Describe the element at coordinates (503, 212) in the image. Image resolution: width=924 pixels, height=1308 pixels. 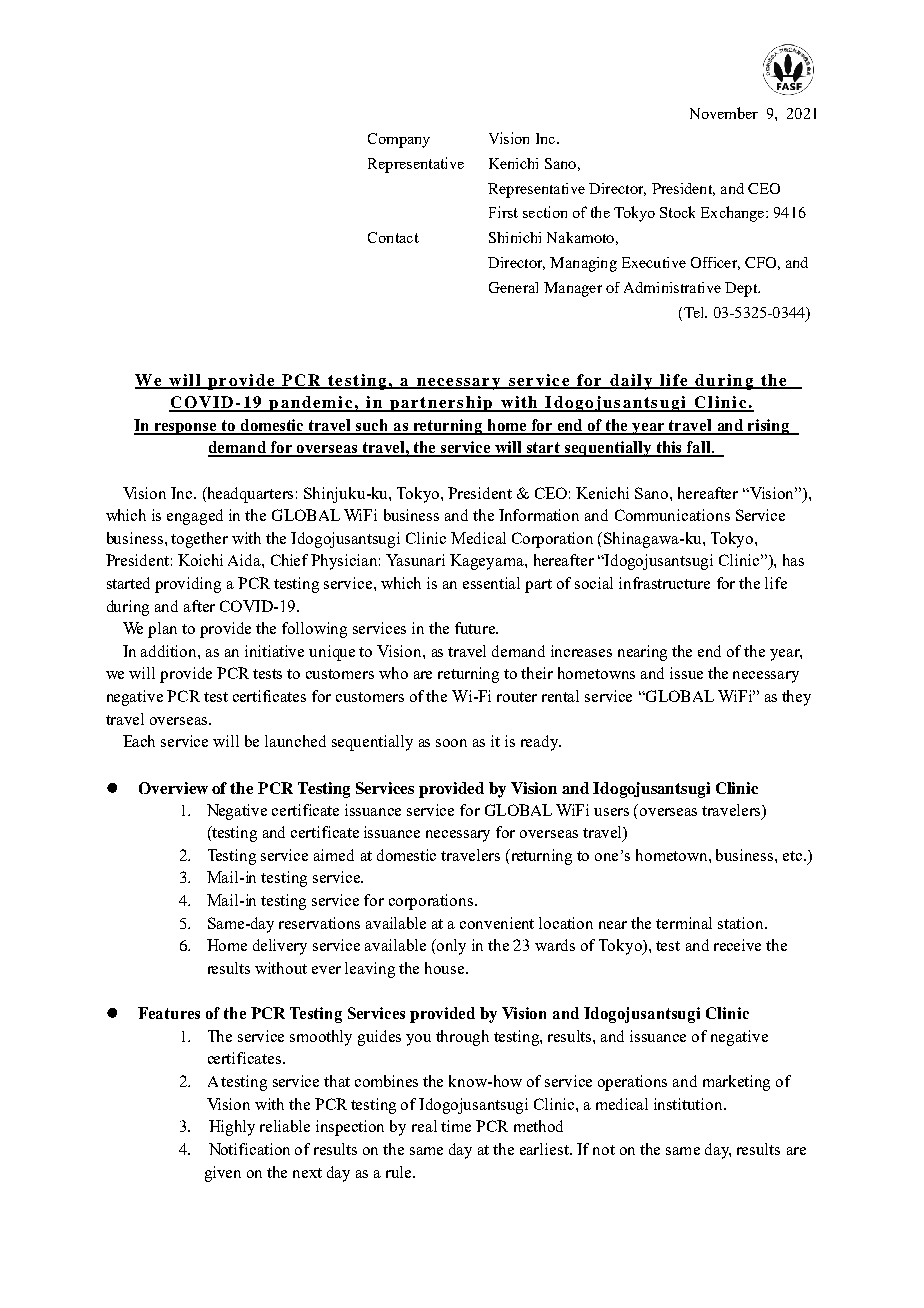
I see `First` at that location.
